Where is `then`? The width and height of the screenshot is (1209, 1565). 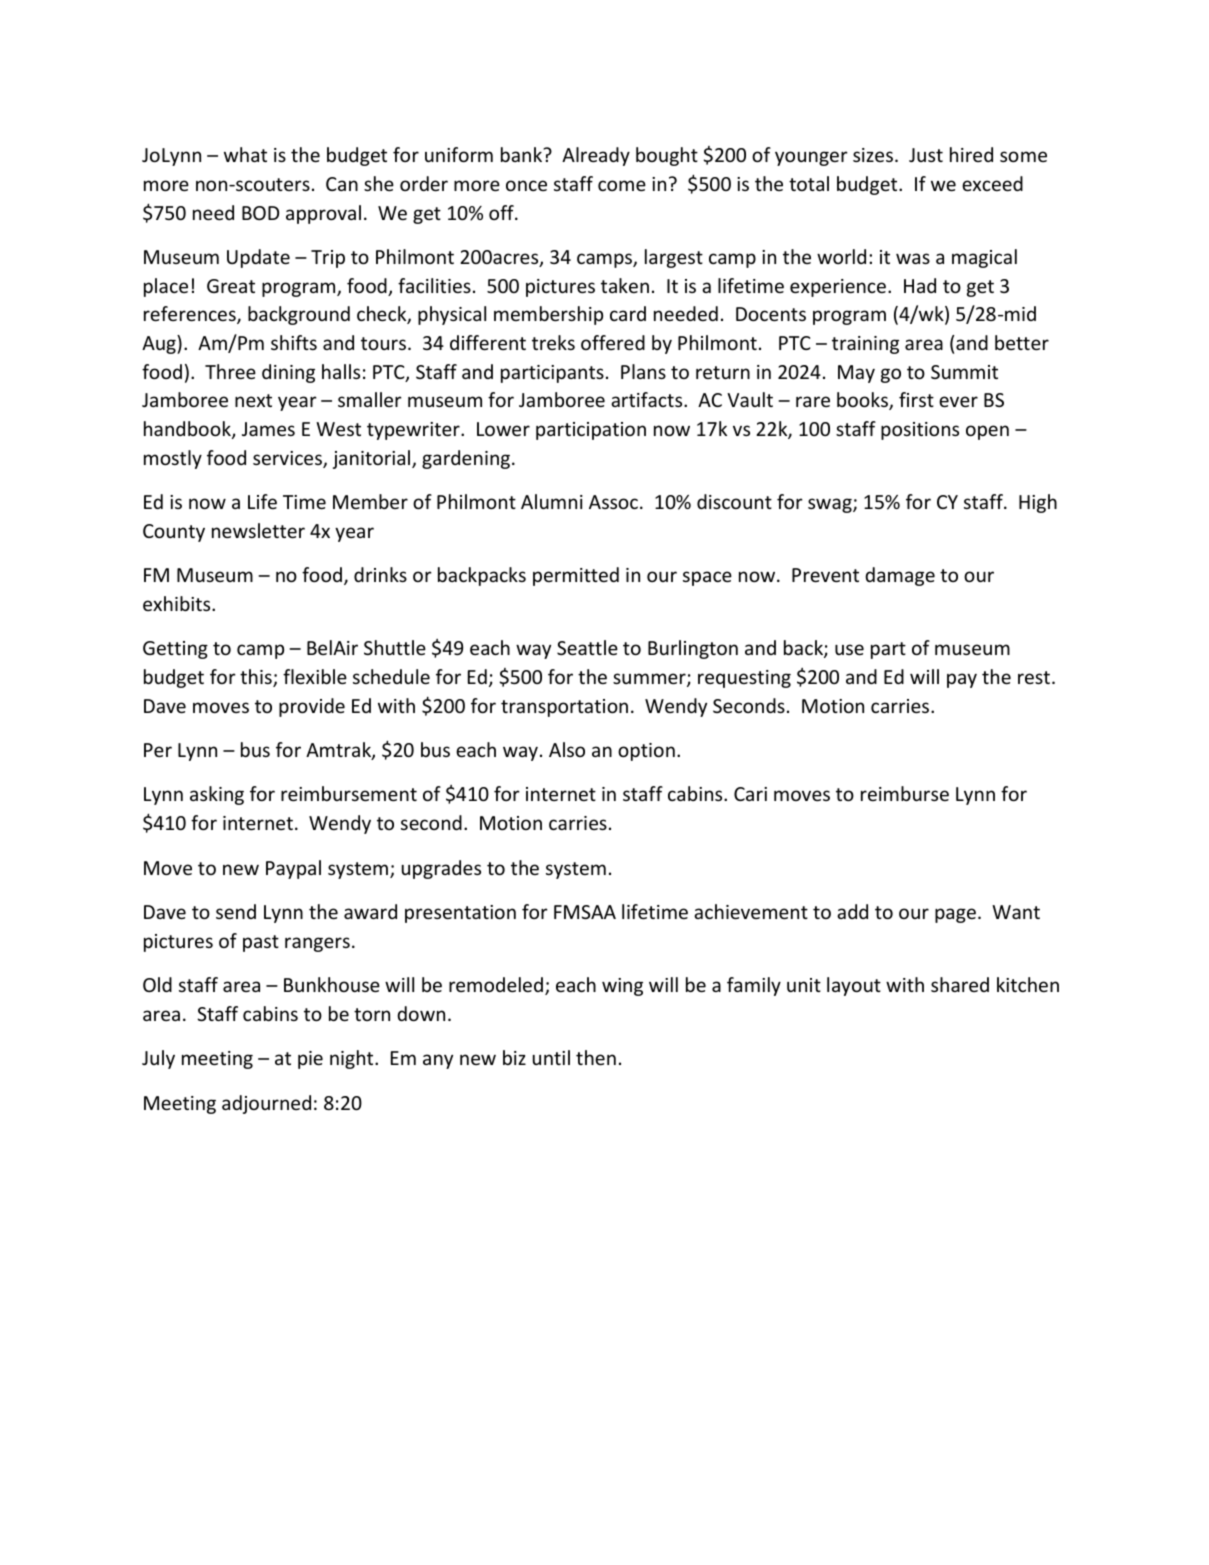
then is located at coordinates (596, 1057).
